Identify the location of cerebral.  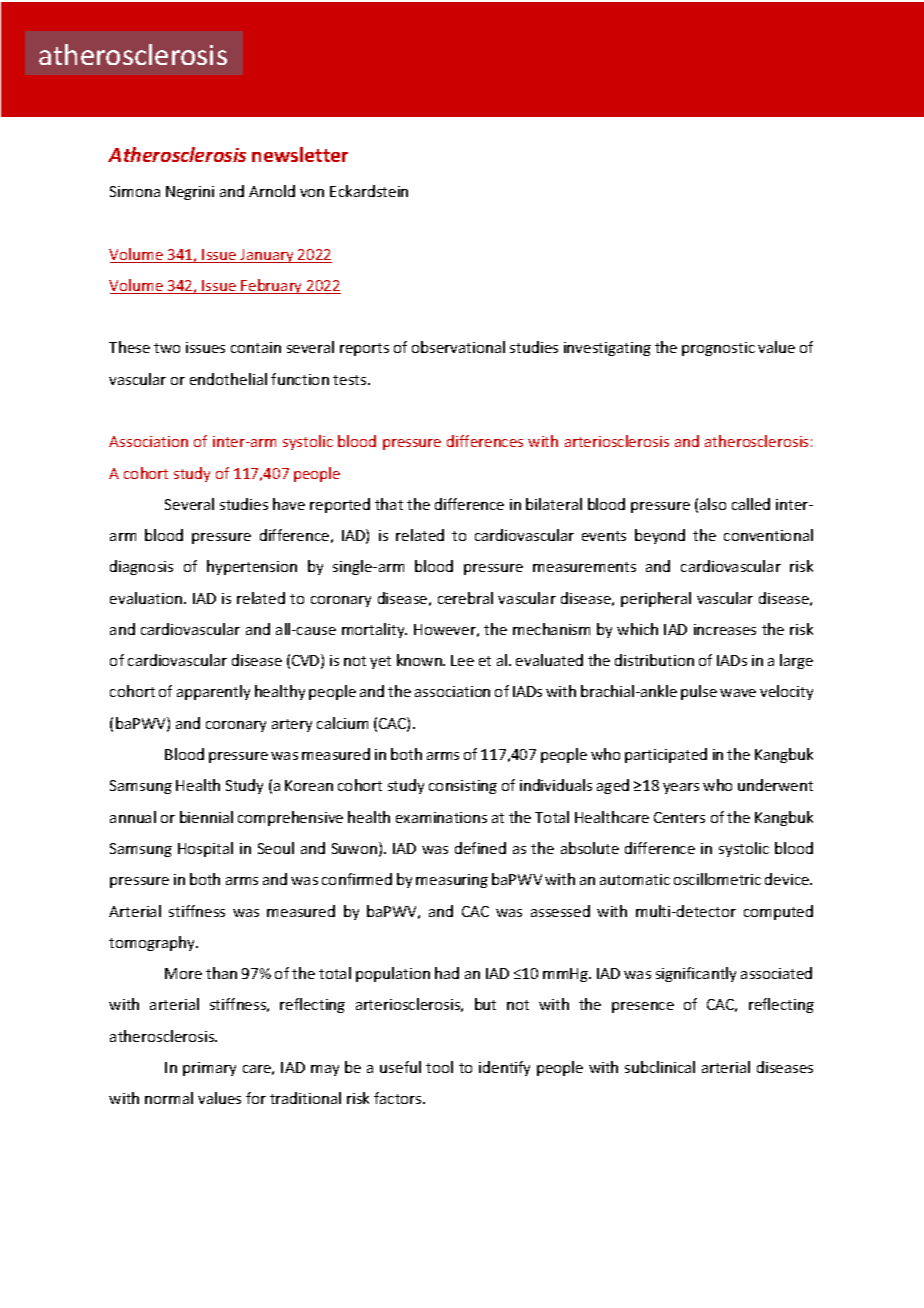
(465, 598).
